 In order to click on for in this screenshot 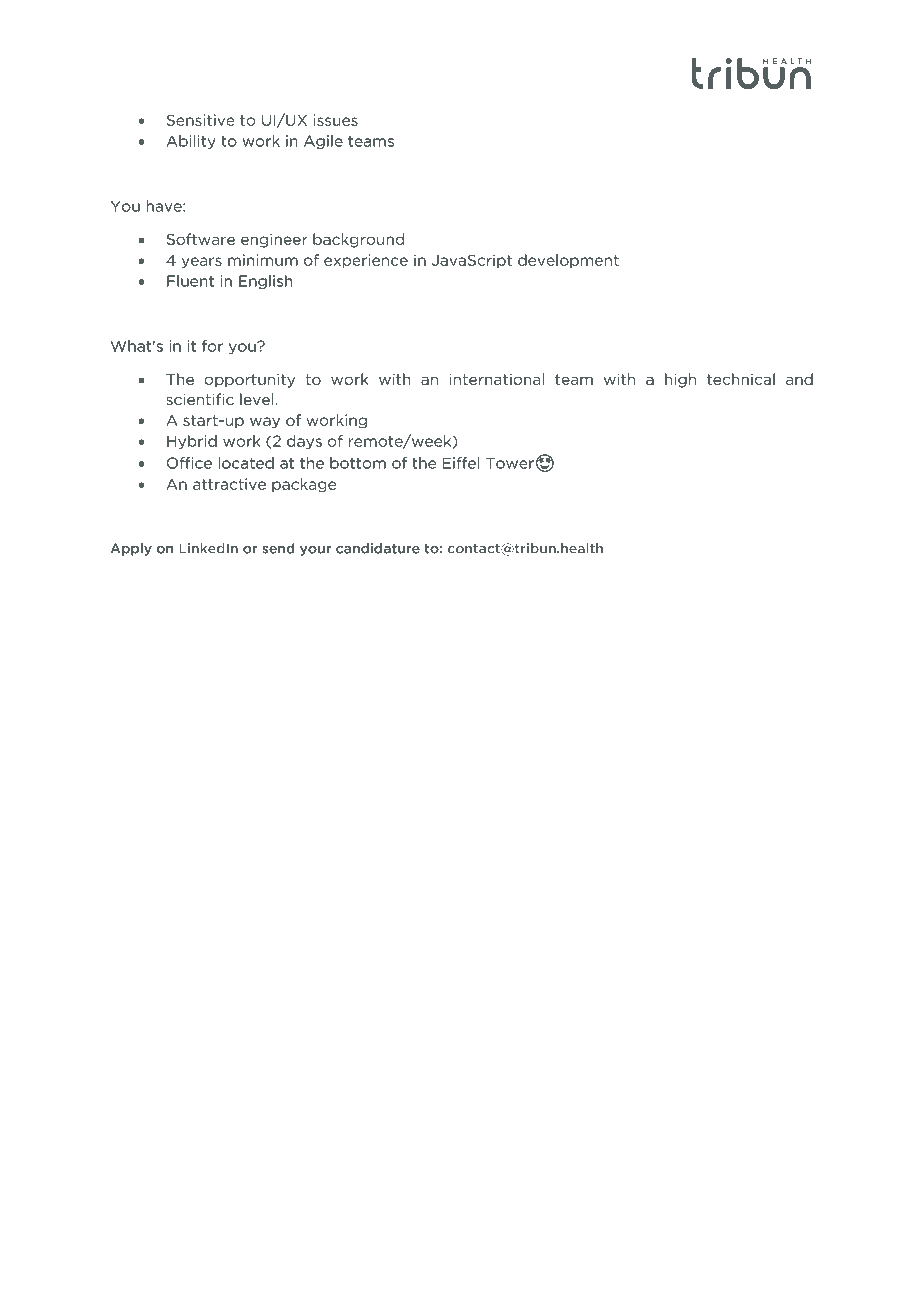, I will do `click(212, 346)`.
